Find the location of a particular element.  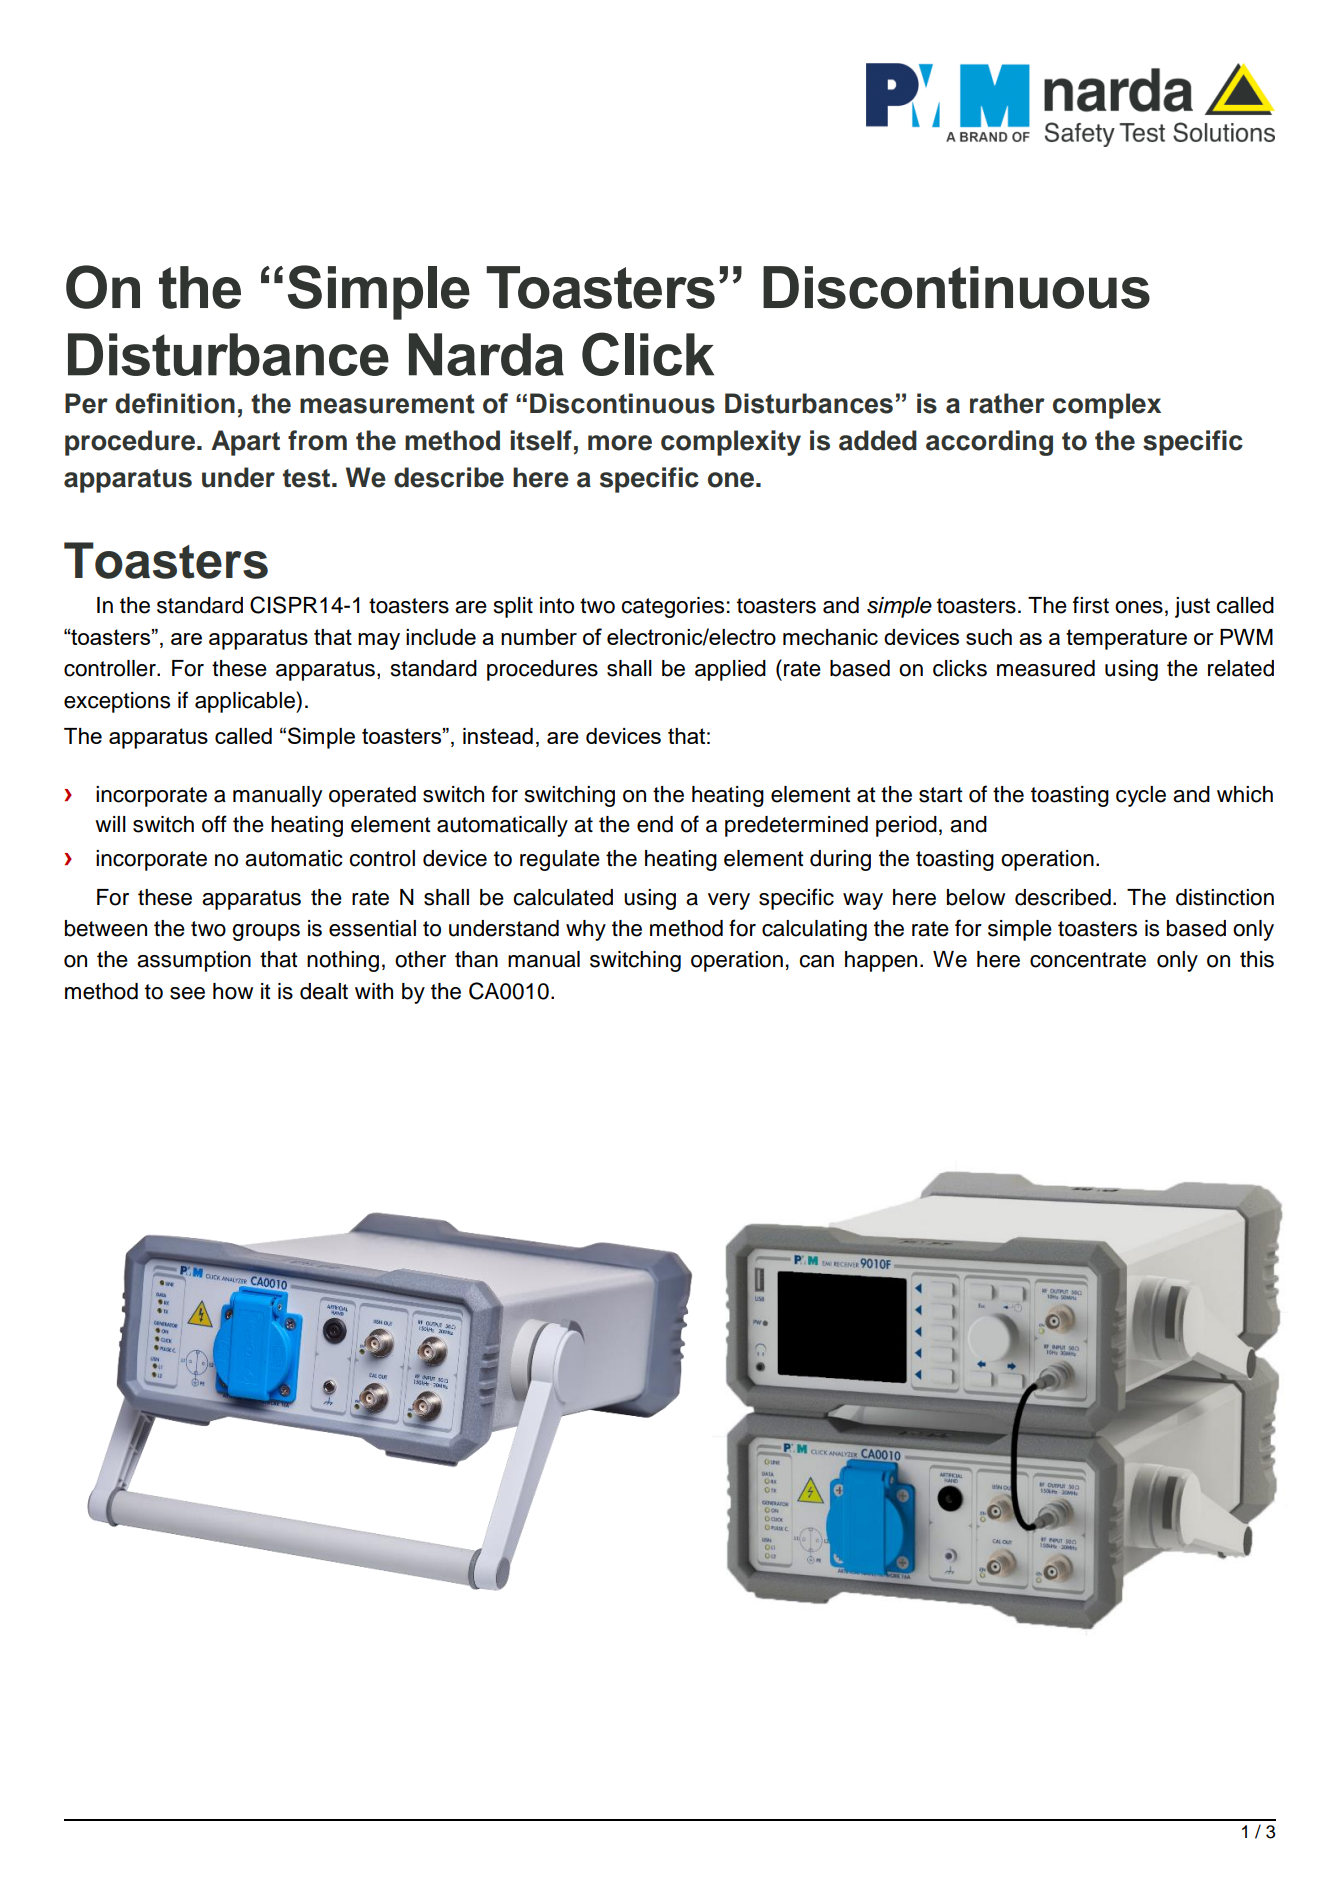

measured is located at coordinates (1046, 668).
